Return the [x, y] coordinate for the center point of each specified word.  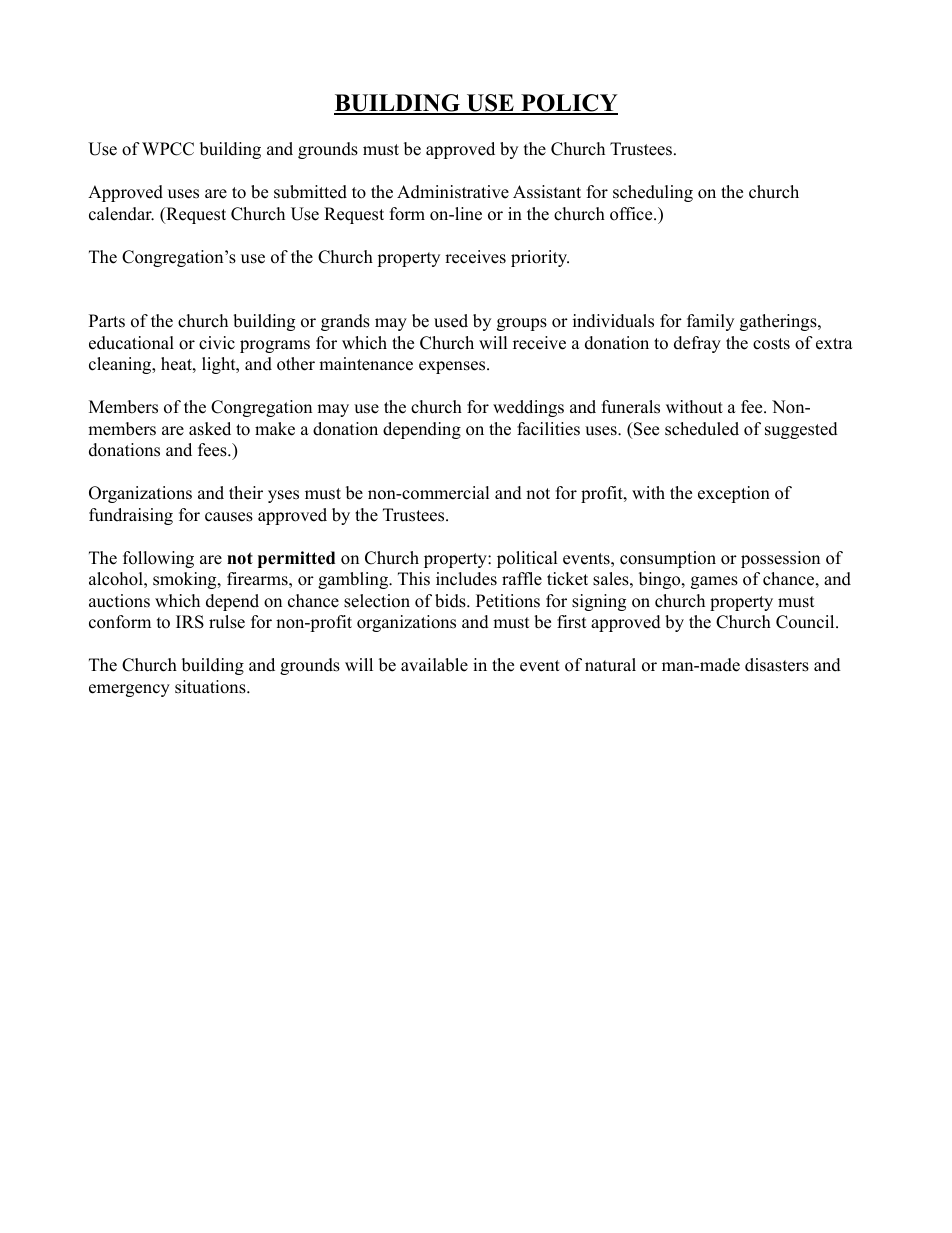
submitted [310, 192]
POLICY [568, 104]
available [434, 665]
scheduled [702, 429]
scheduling [653, 193]
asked [210, 429]
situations [211, 687]
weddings [528, 408]
